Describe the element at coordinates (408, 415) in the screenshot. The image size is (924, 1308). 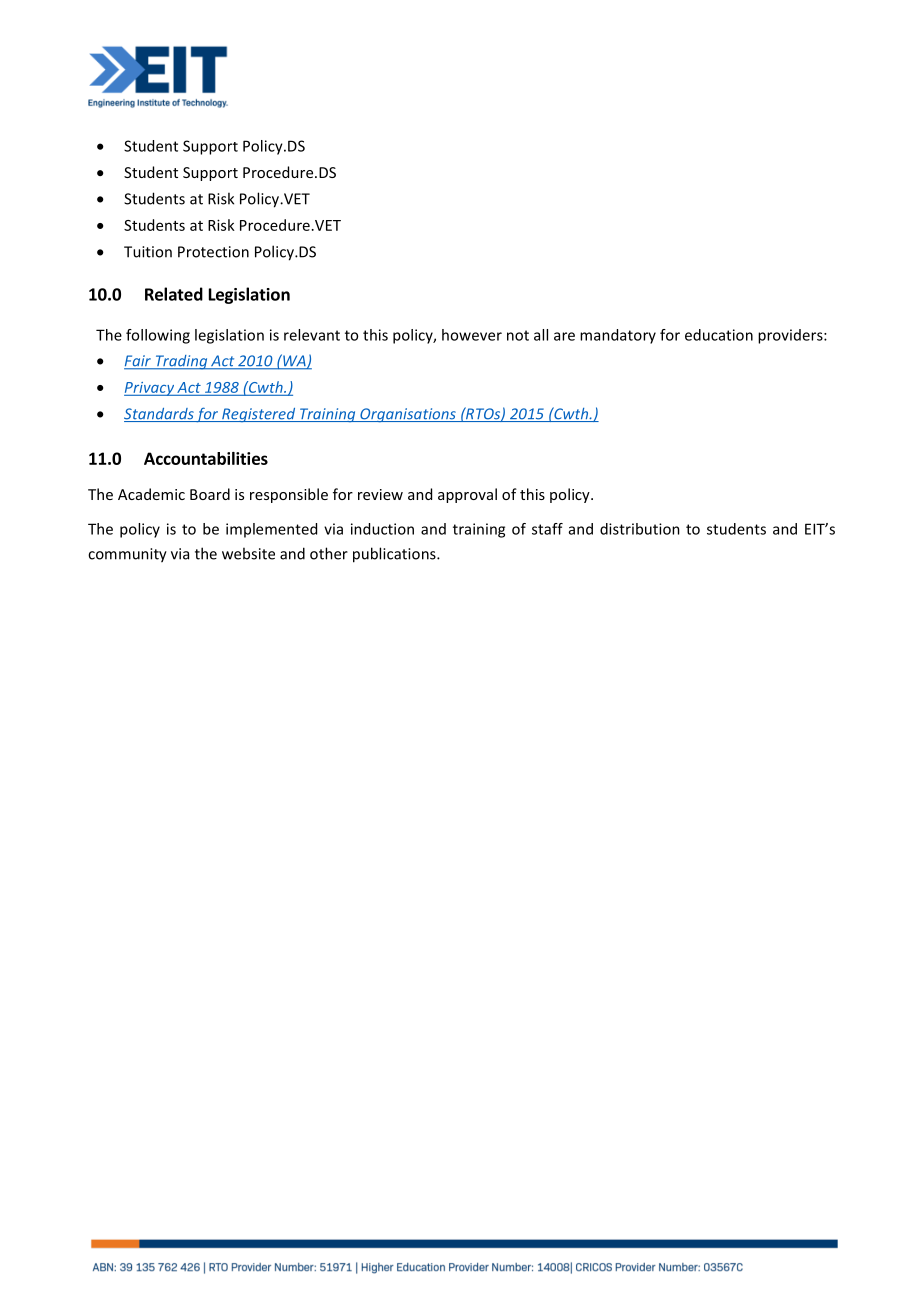
I see `Organisations` at that location.
